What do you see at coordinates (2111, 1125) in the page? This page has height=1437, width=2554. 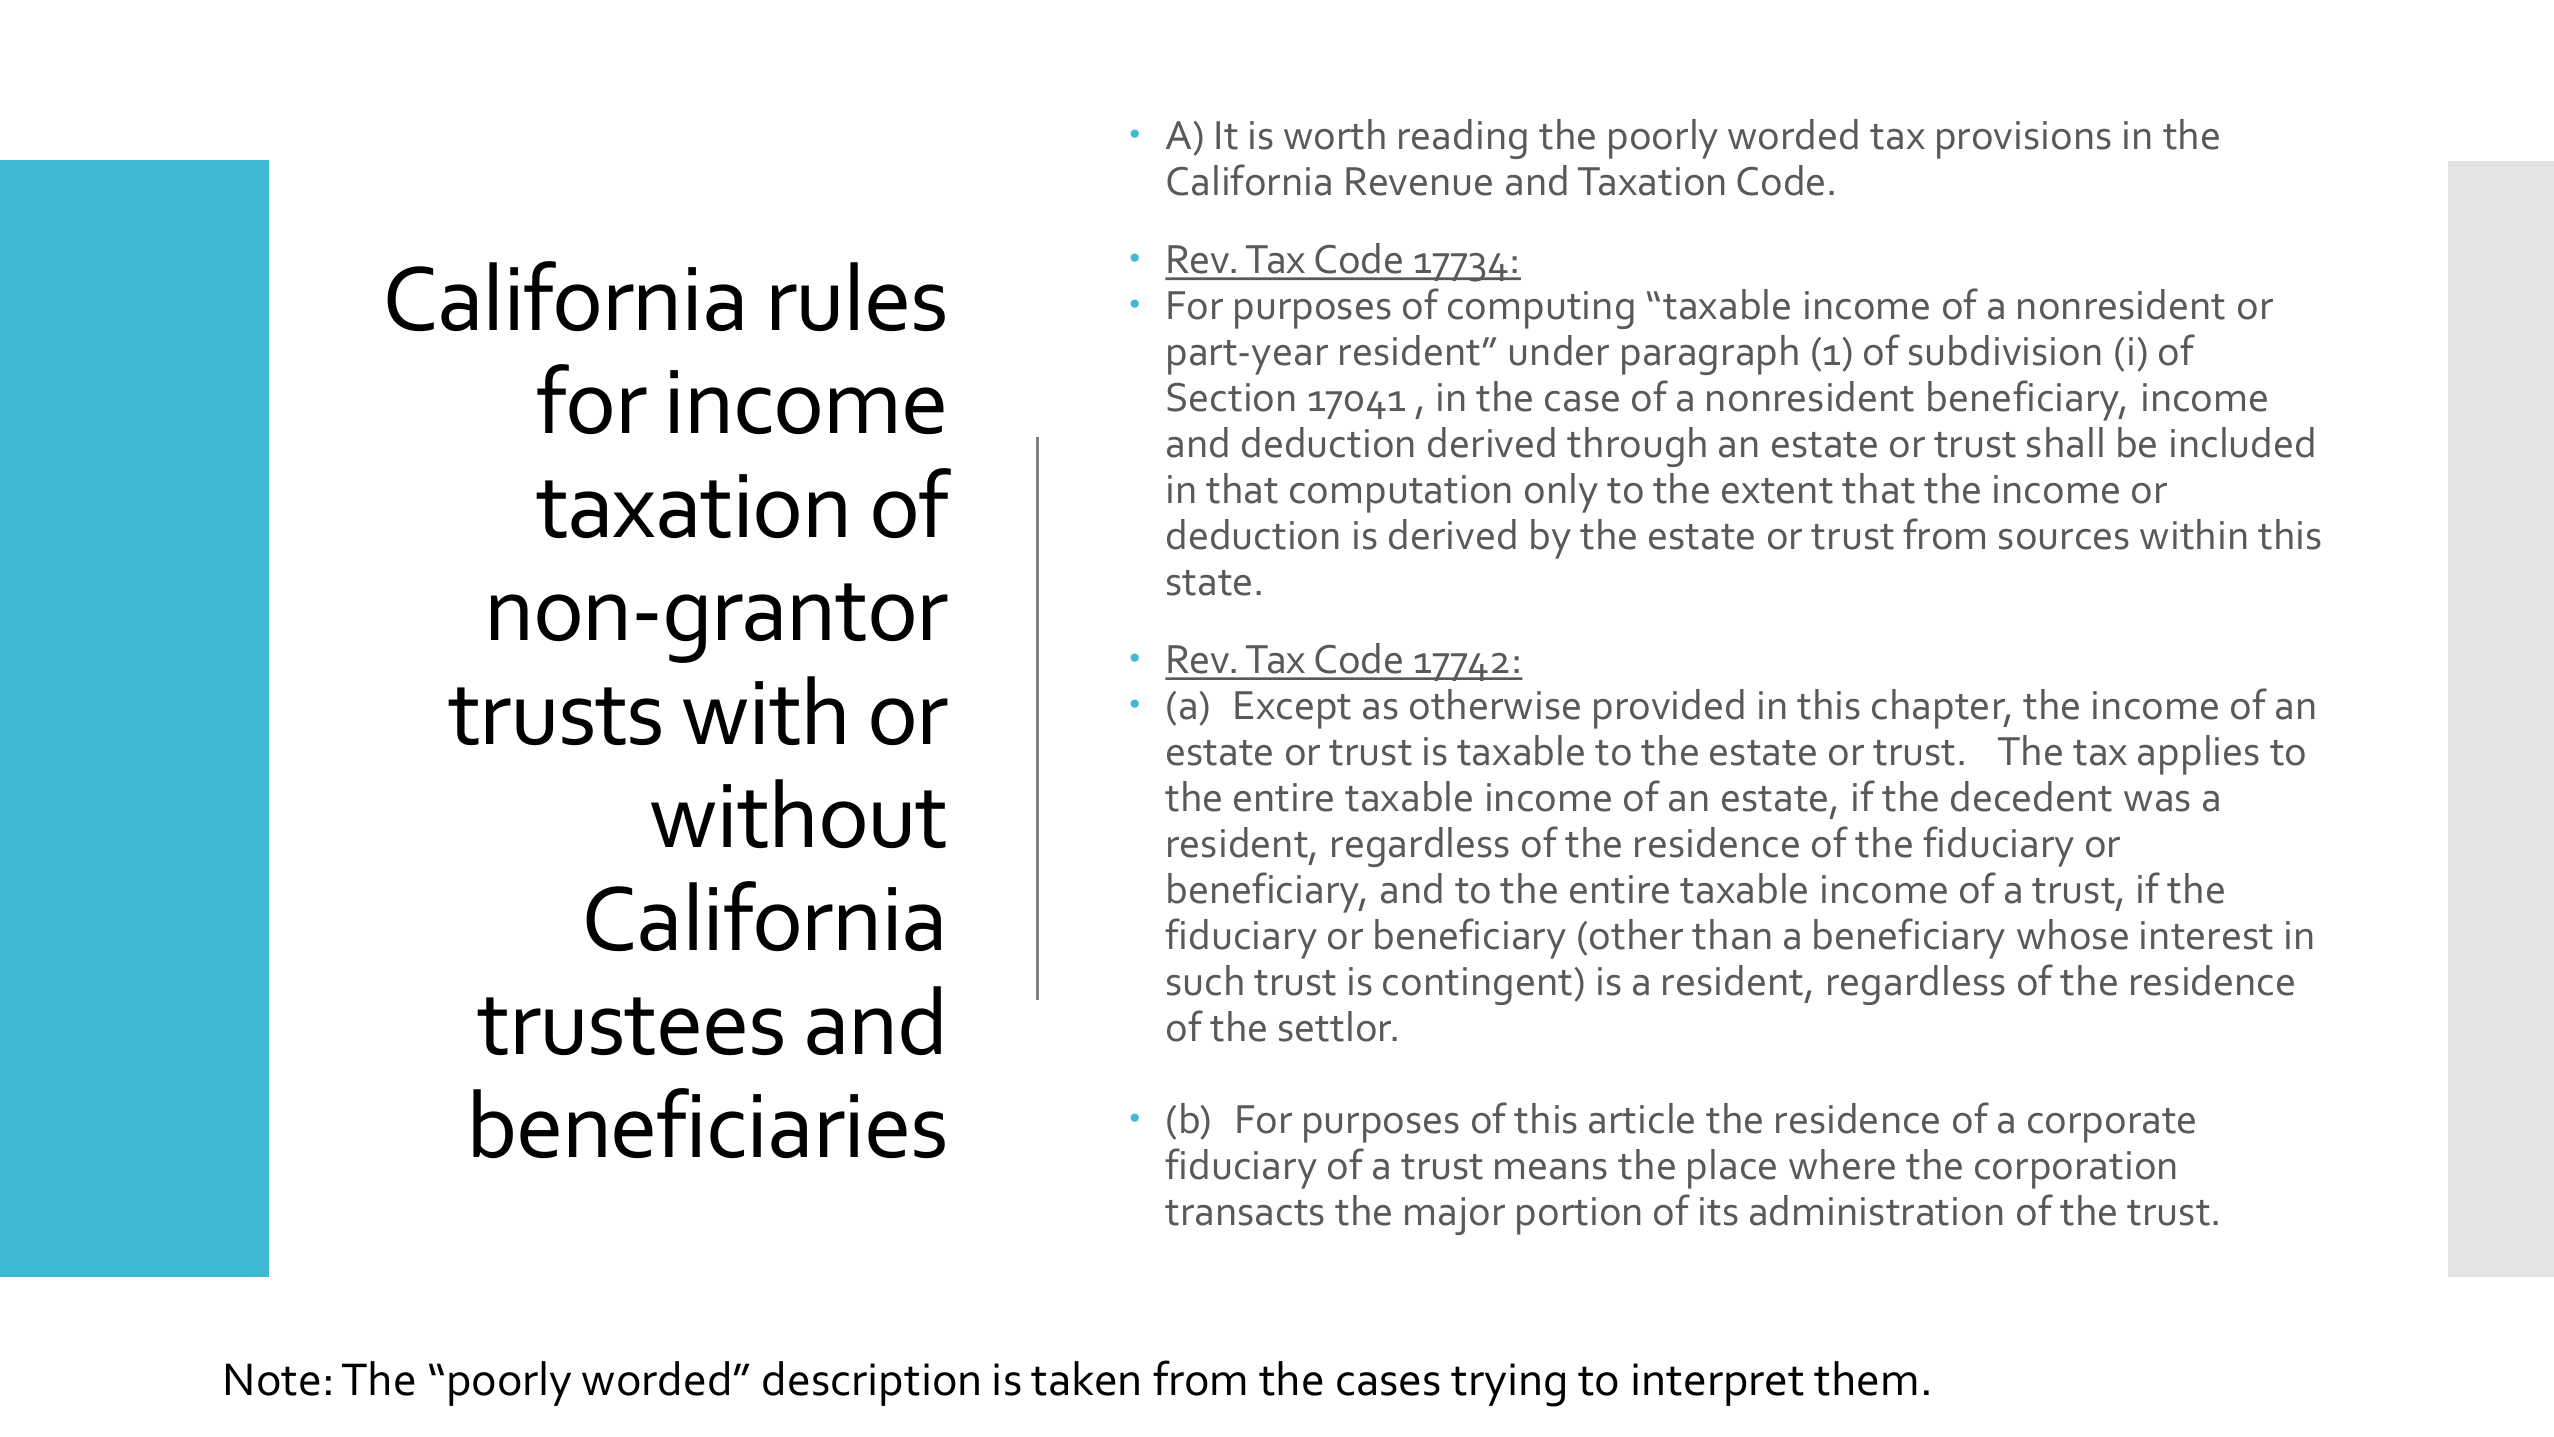 I see `corporate` at bounding box center [2111, 1125].
